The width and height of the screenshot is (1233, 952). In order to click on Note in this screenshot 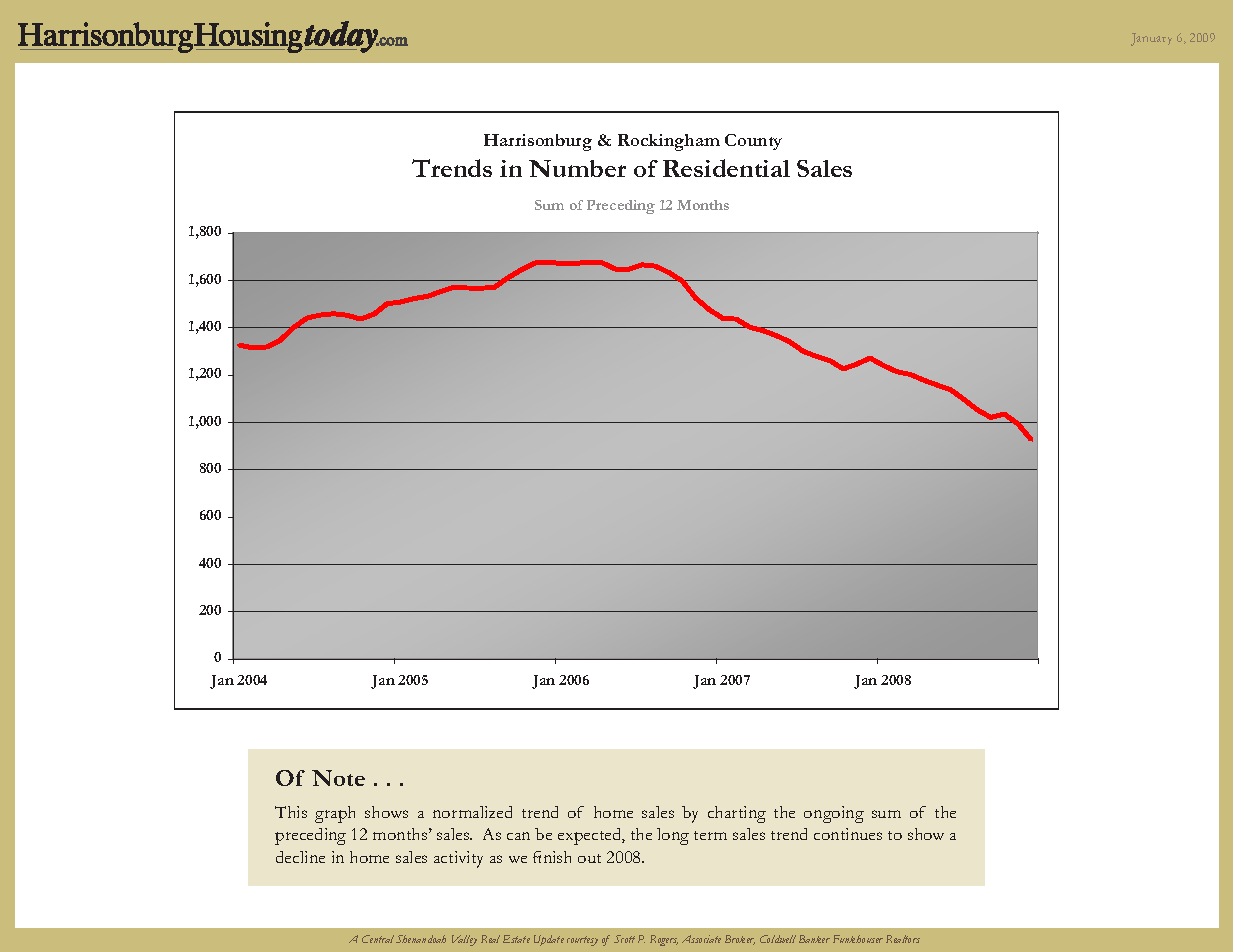, I will do `click(338, 778)`.
